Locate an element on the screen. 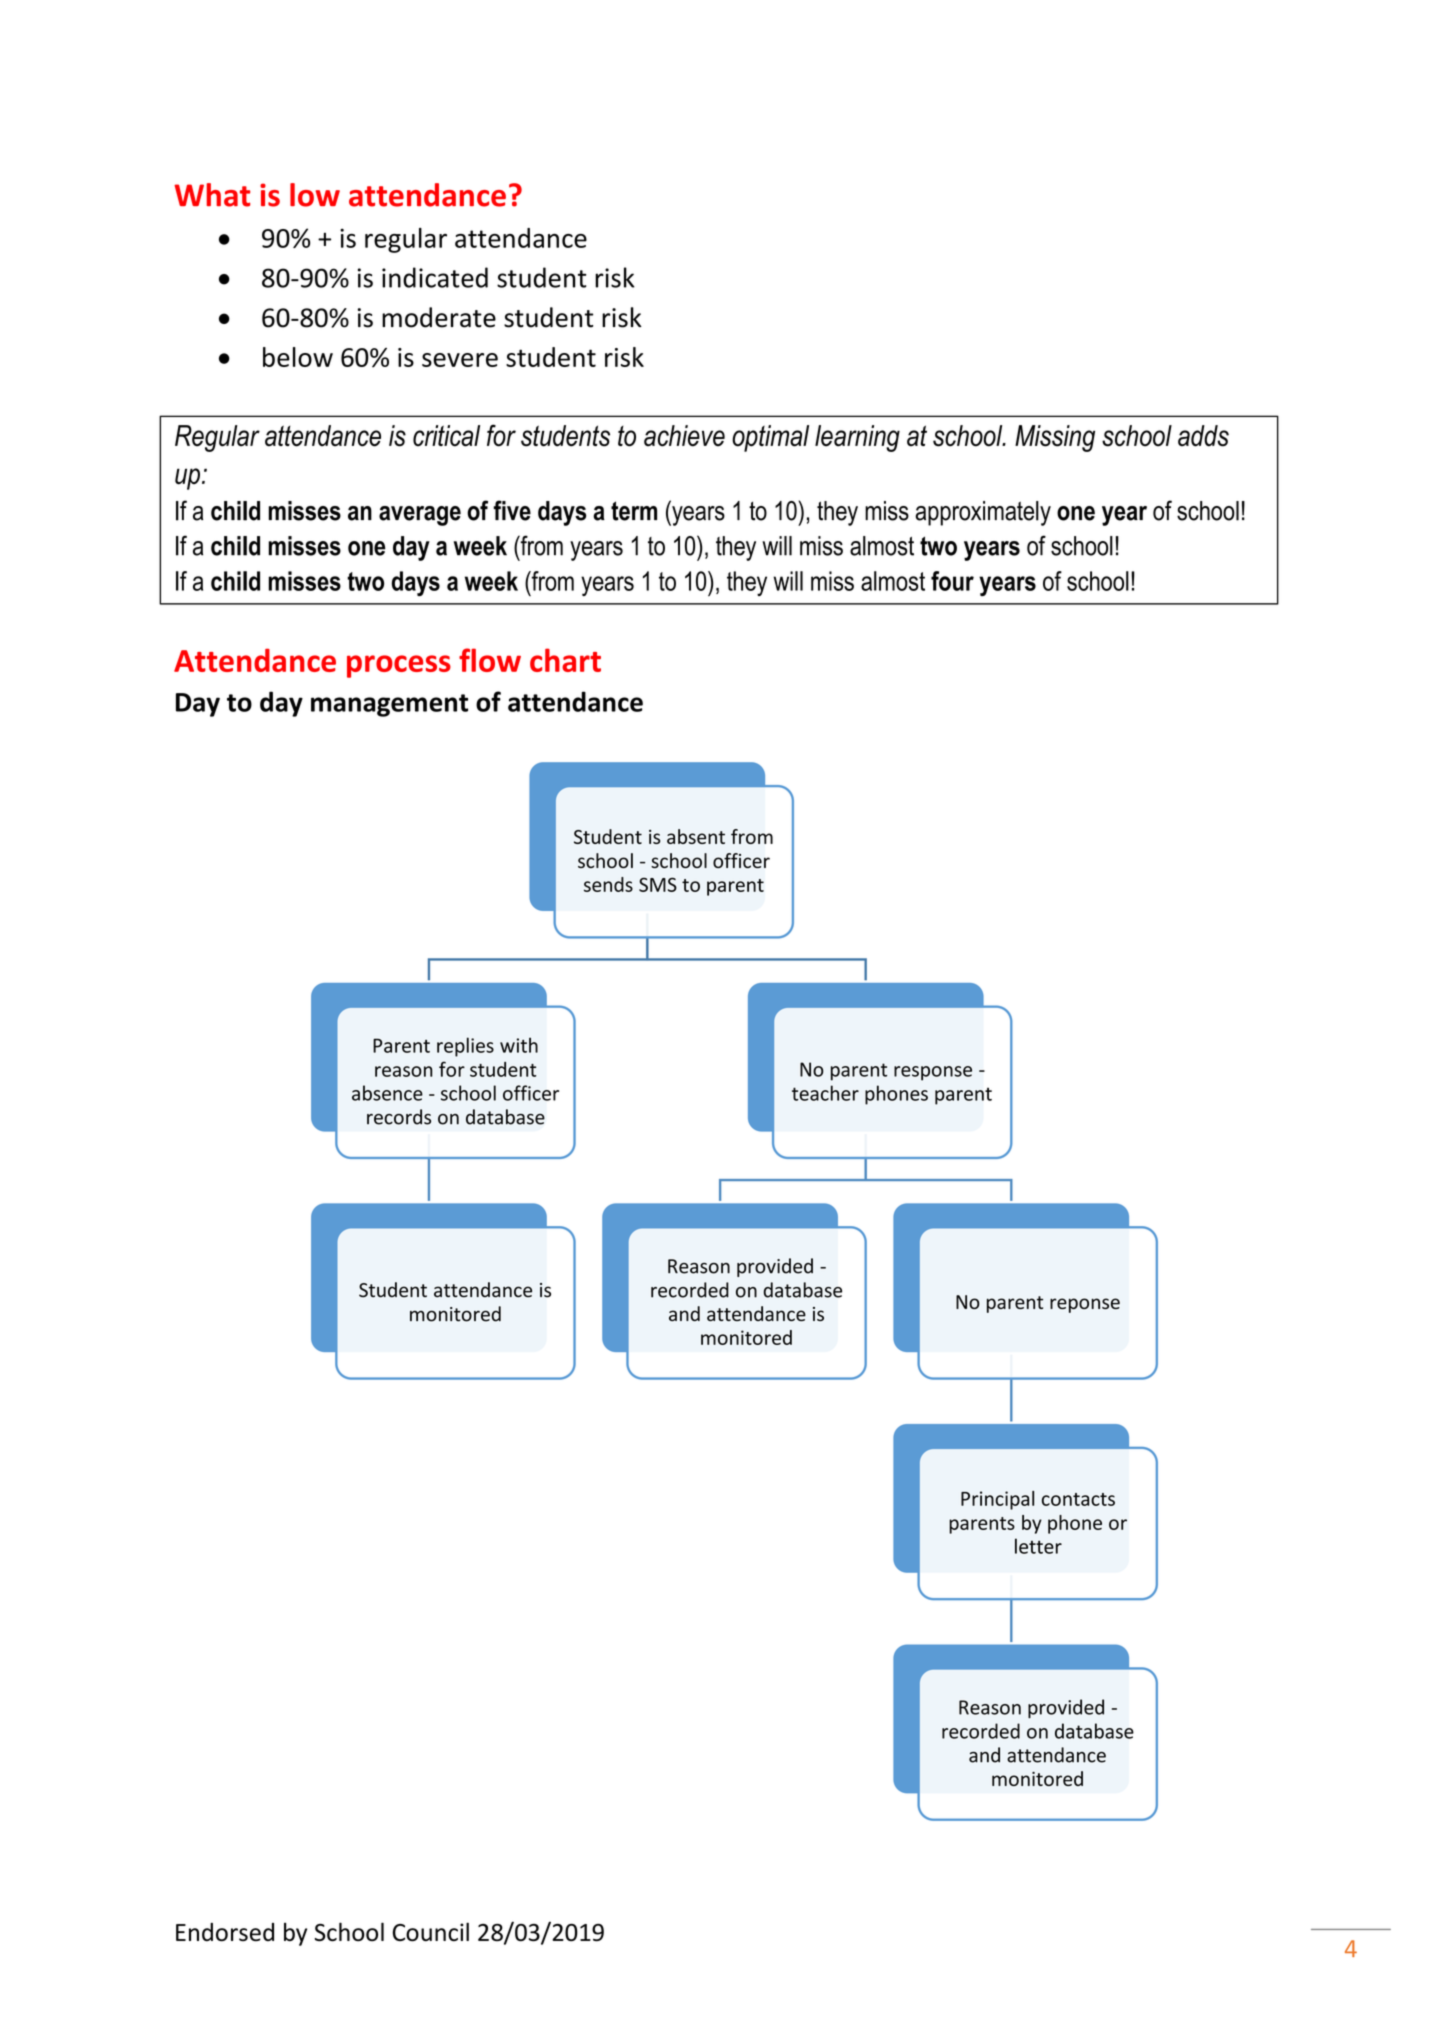 The height and width of the screenshot is (2034, 1438). indicated is located at coordinates (435, 277).
